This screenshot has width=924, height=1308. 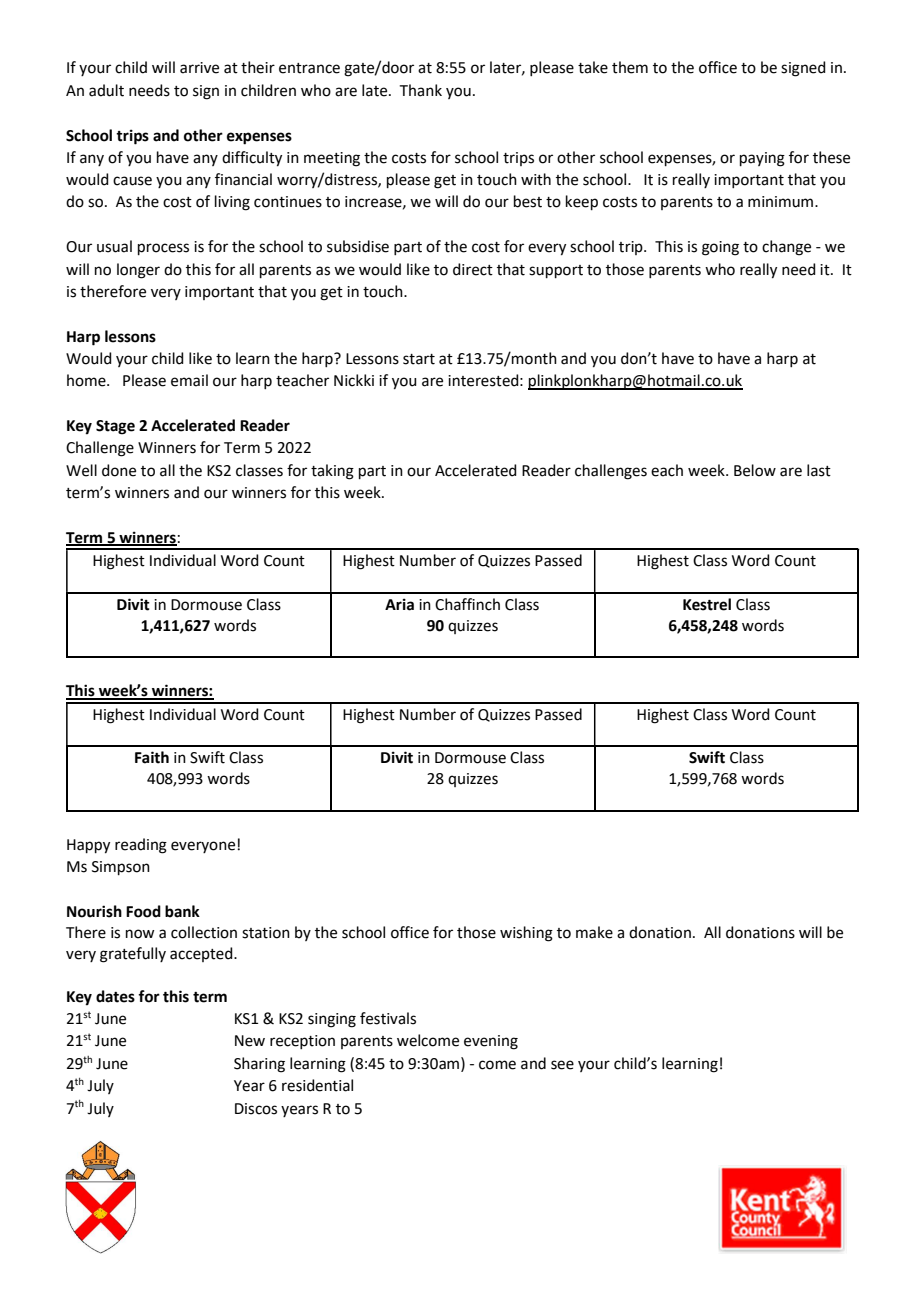 I want to click on evening, so click(x=491, y=1042).
